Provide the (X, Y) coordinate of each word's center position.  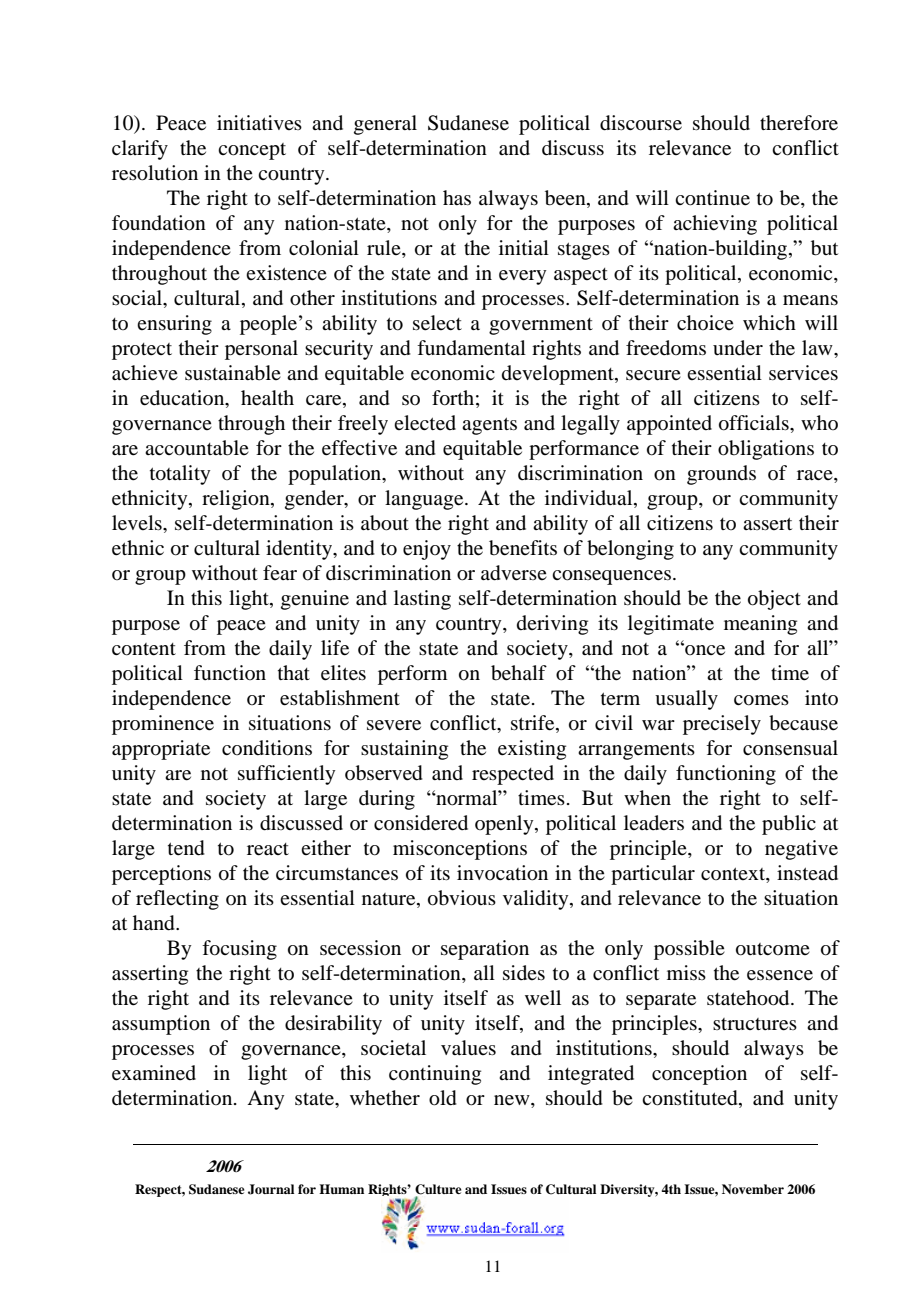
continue (712, 198)
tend (186, 848)
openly (505, 825)
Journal (271, 1189)
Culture (438, 1189)
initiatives (259, 122)
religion (237, 500)
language (425, 500)
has (457, 197)
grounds (721, 475)
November (753, 1189)
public (789, 825)
